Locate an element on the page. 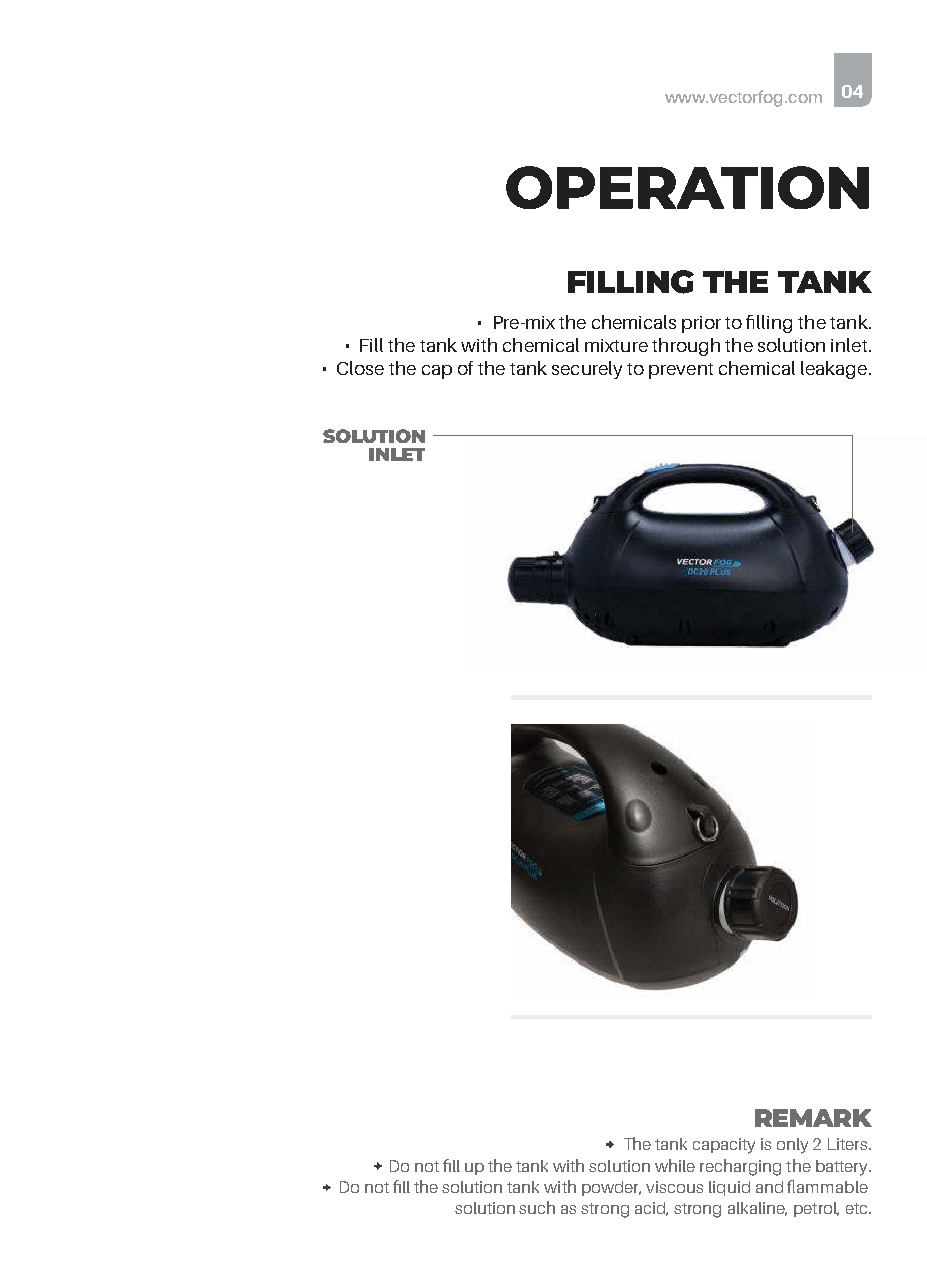 This page has height=1288, width=927. and is located at coordinates (769, 1187).
